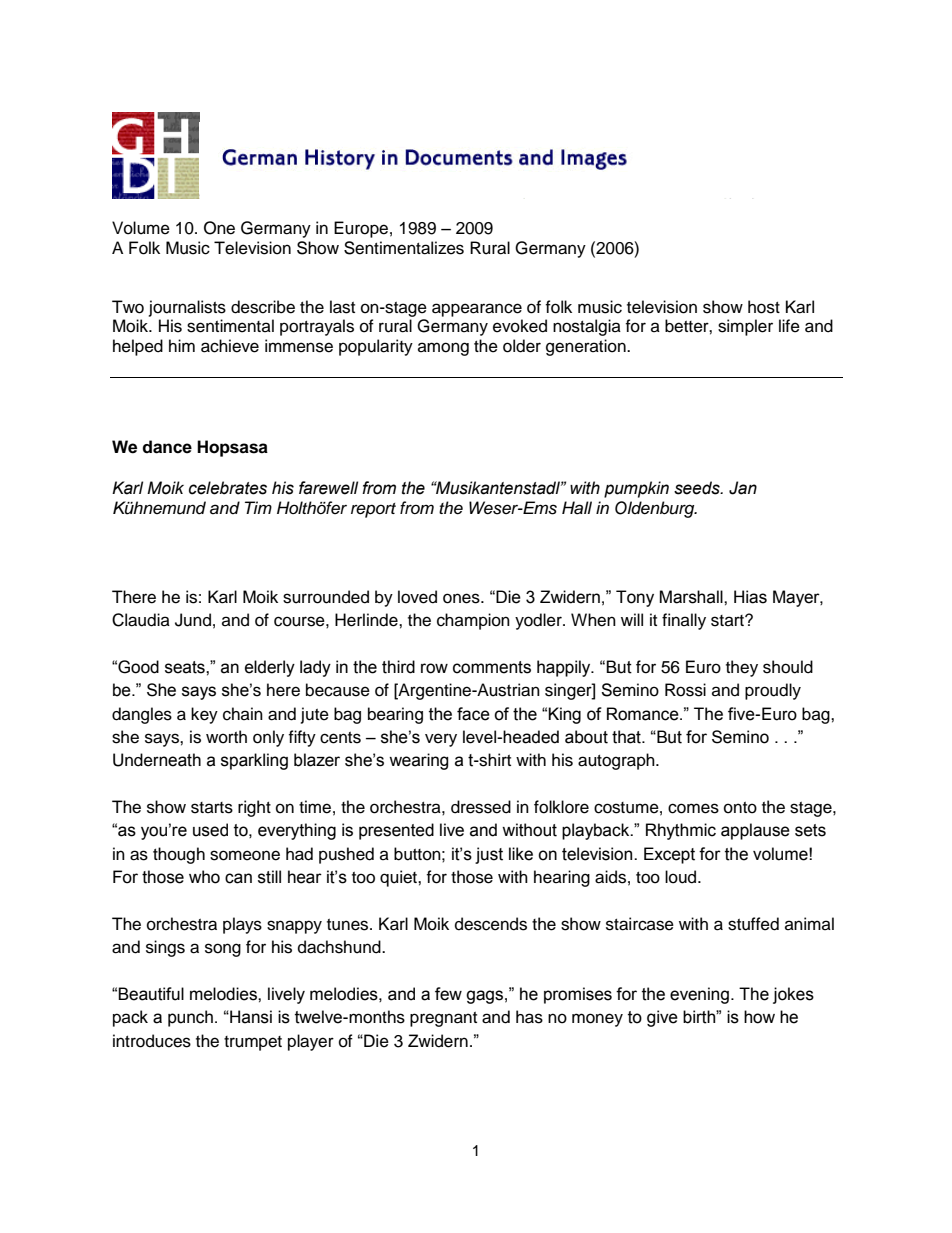  Describe the element at coordinates (210, 830) in the screenshot. I see `used` at that location.
